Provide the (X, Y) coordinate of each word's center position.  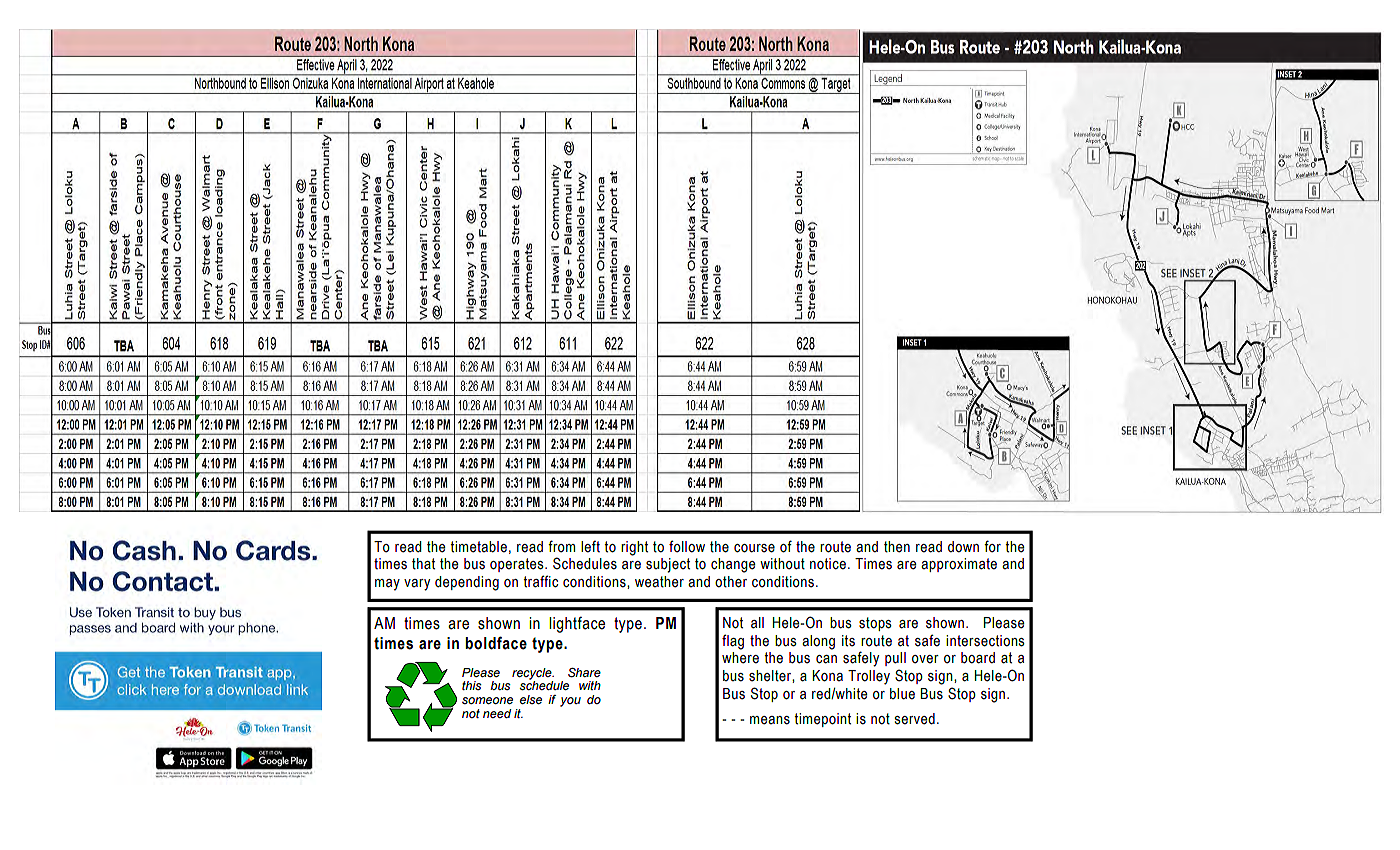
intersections (985, 641)
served (915, 719)
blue (902, 694)
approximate (959, 565)
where (740, 658)
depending (467, 583)
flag (733, 642)
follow (687, 546)
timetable (479, 547)
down (963, 547)
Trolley (869, 677)
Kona (827, 676)
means (770, 720)
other (731, 582)
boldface (496, 643)
